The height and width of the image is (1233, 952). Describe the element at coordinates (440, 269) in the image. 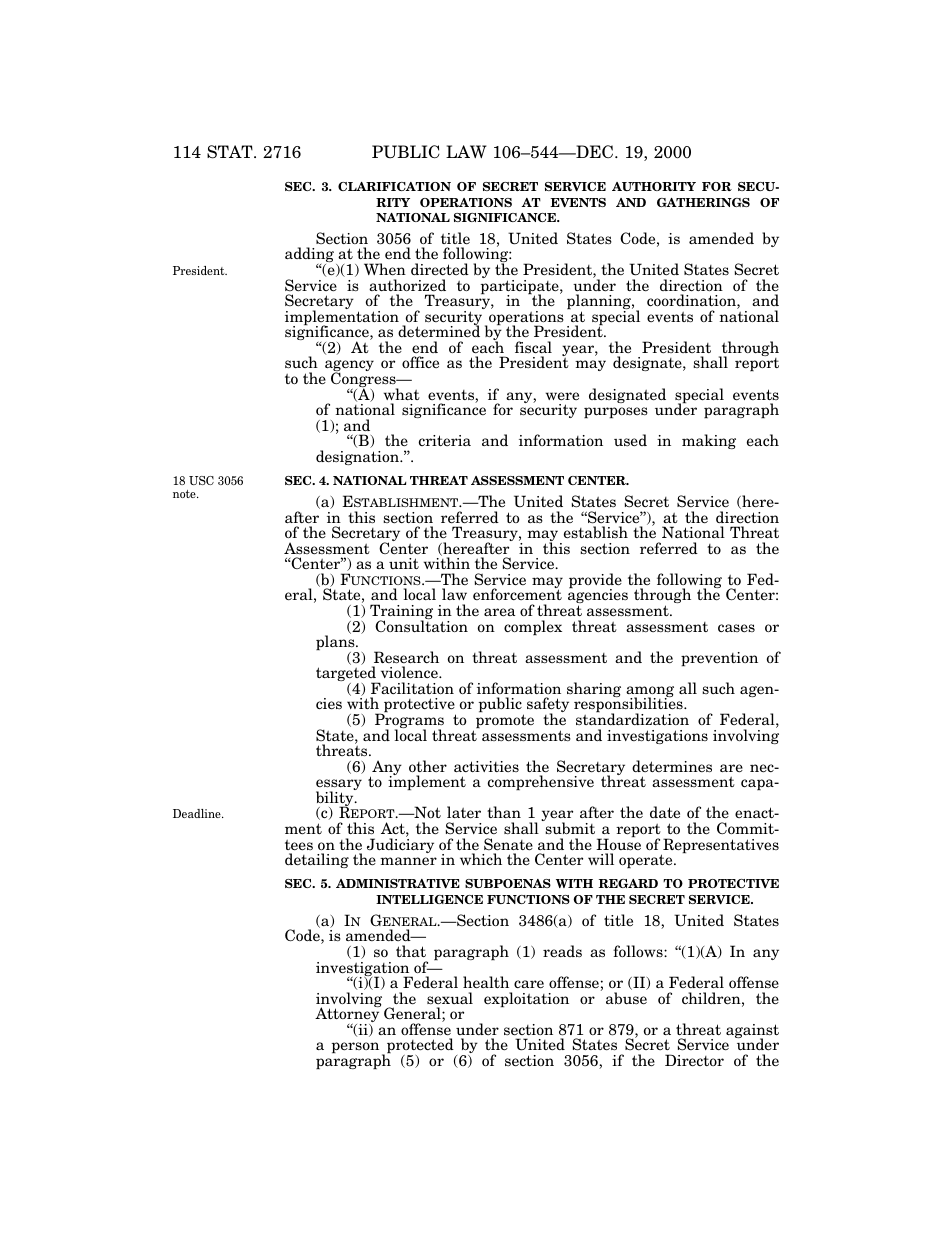

I see `directed` at that location.
